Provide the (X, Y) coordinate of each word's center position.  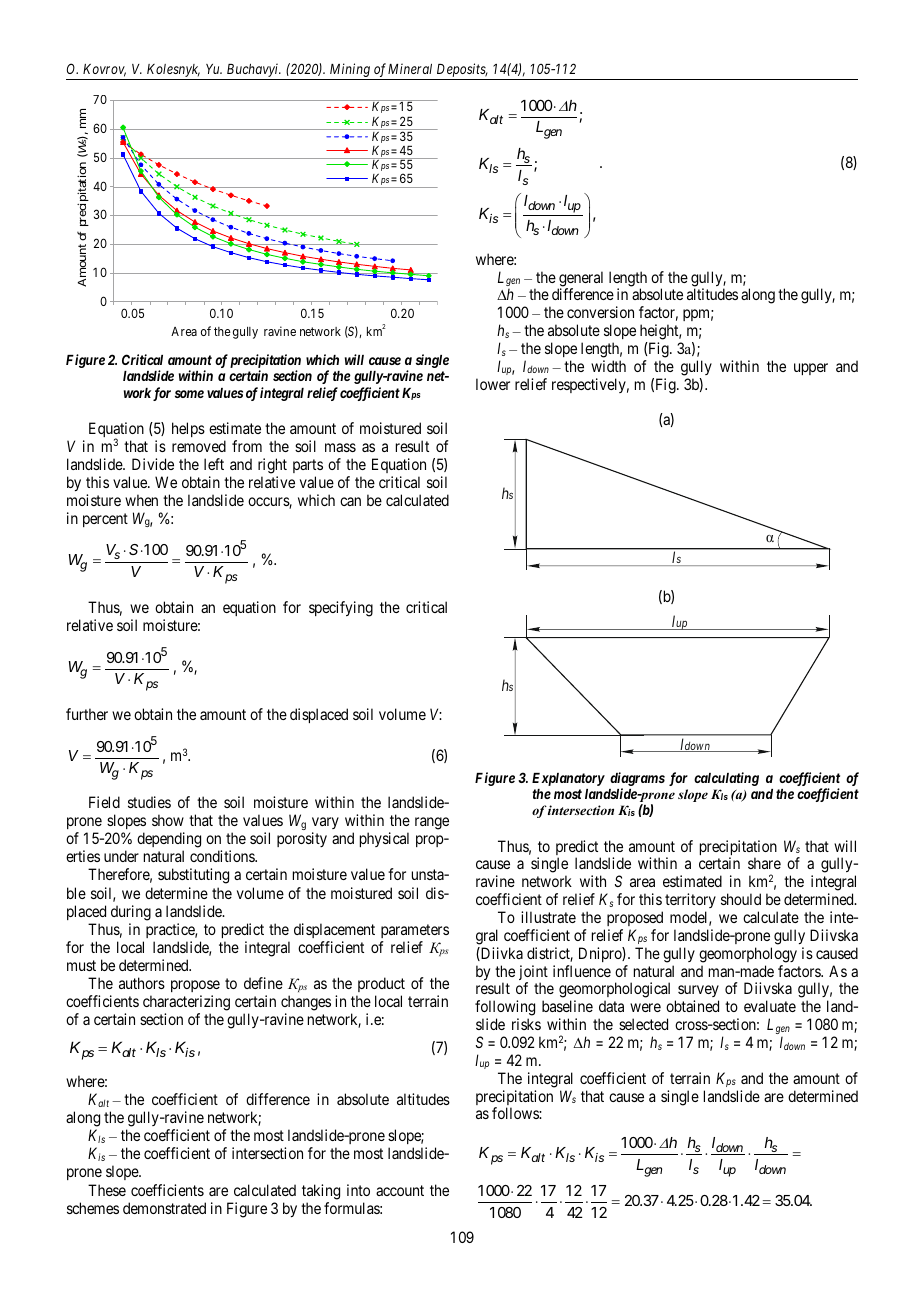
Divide (153, 464)
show (168, 820)
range (432, 823)
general (580, 280)
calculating (726, 779)
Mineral (410, 68)
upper (811, 369)
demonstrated (164, 1208)
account (400, 1190)
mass (340, 447)
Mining (349, 71)
